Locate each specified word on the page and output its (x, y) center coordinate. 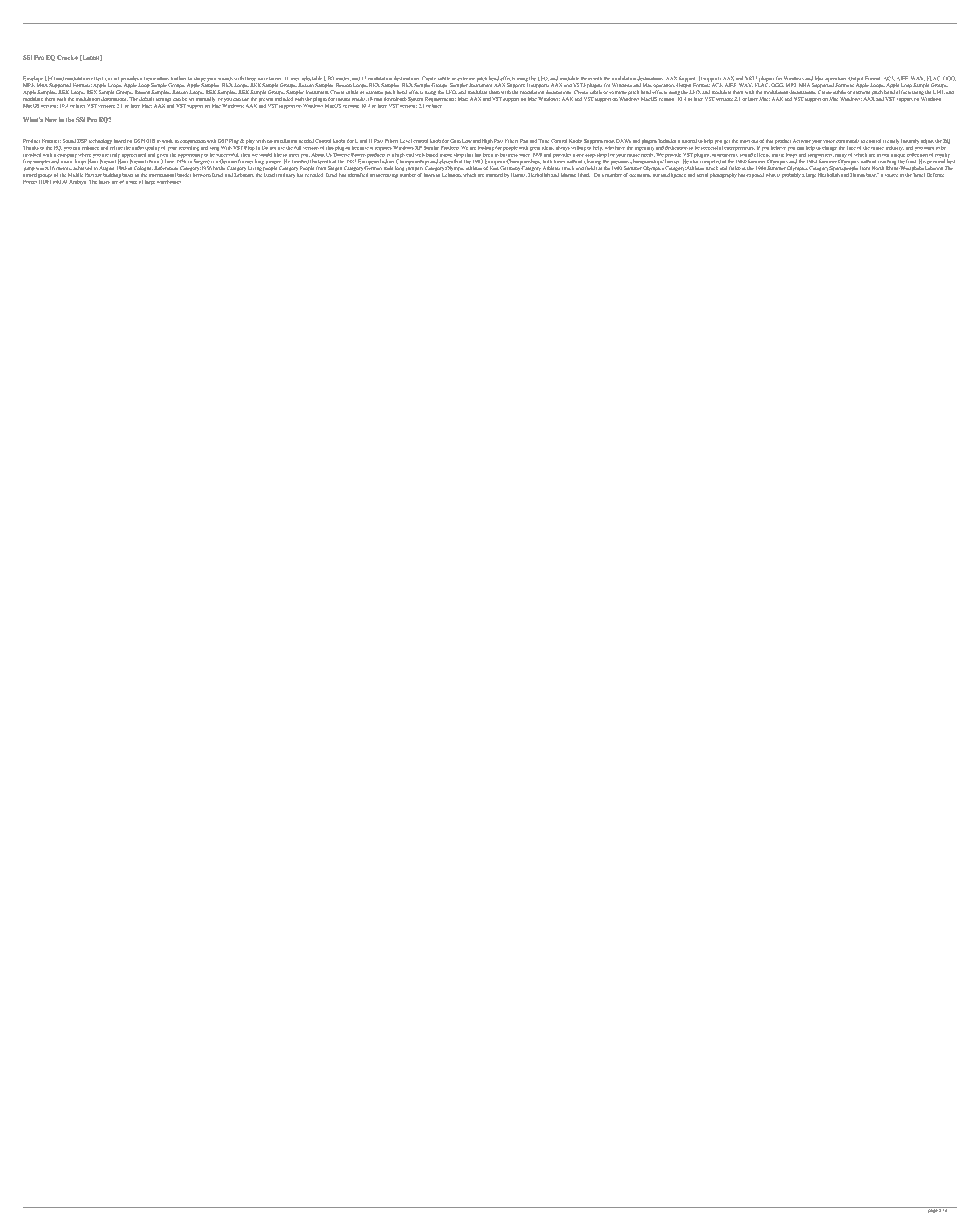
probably (791, 175)
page (932, 1210)
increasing (387, 175)
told (57, 182)
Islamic (568, 175)
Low (467, 141)
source (891, 175)
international (162, 175)
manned (494, 175)
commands (847, 141)
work (167, 141)
